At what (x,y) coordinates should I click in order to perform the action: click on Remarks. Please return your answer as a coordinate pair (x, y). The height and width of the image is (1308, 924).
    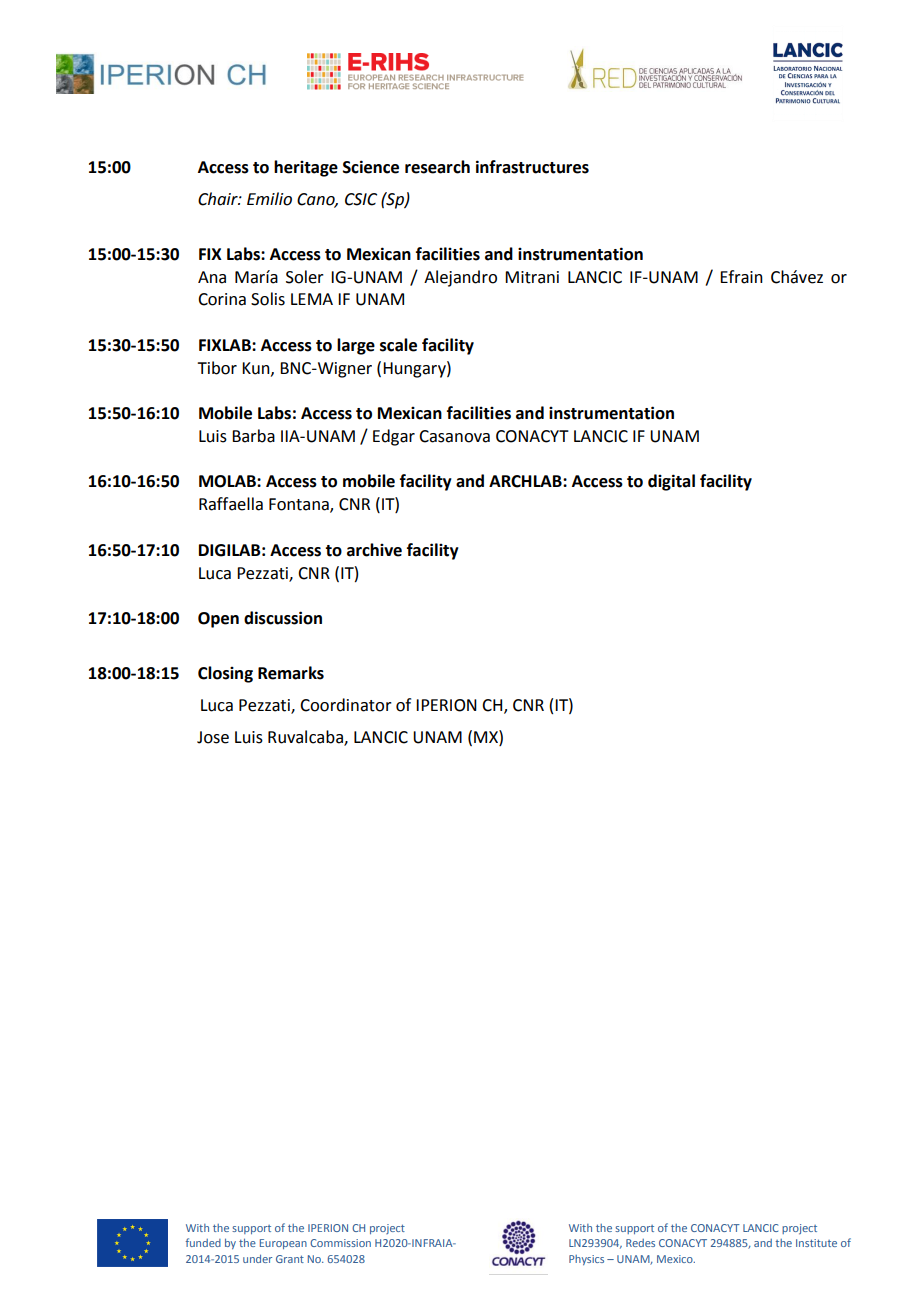
    Looking at the image, I should click on (291, 673).
